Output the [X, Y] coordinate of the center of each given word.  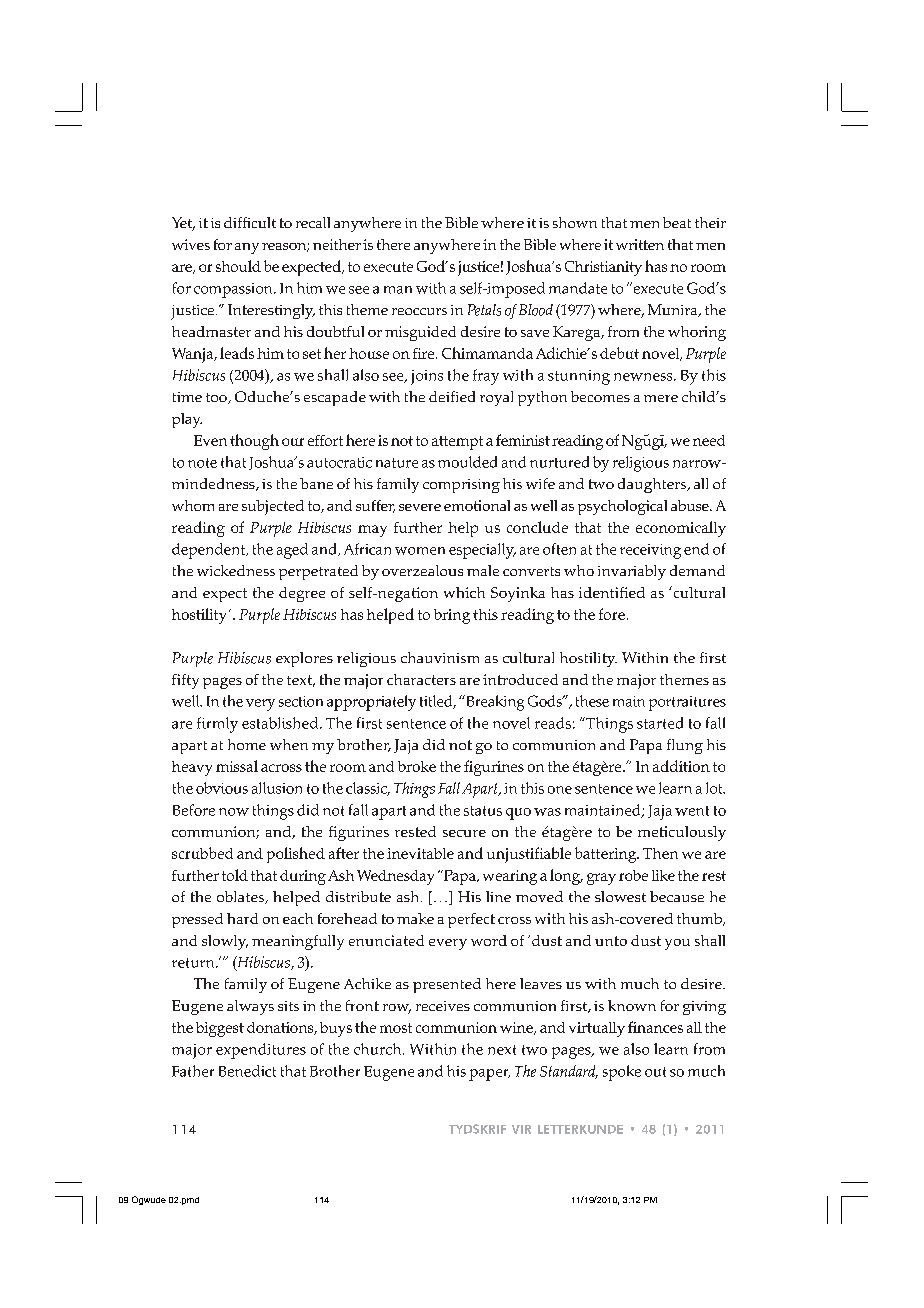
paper [489, 1075]
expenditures [261, 1051]
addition [681, 766]
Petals [484, 310]
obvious [222, 788]
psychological [622, 507]
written [640, 244]
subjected [273, 507]
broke [417, 766]
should [238, 266]
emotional [477, 505]
